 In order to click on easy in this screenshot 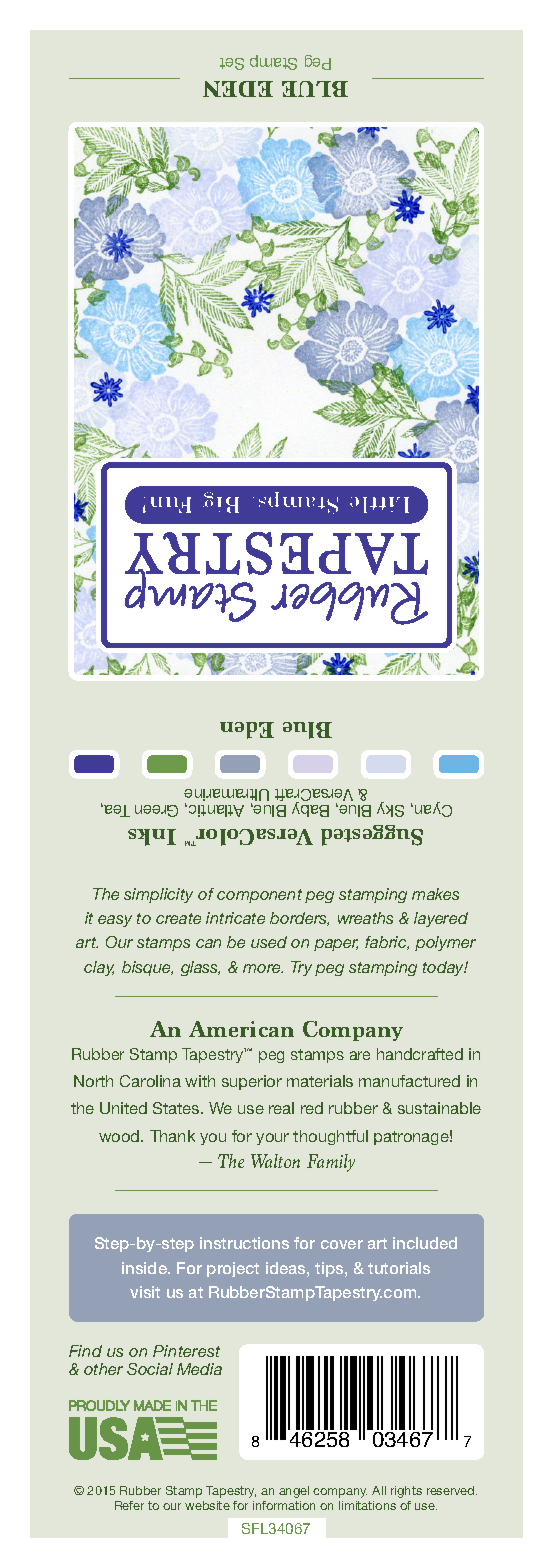, I will do `click(115, 921)`.
